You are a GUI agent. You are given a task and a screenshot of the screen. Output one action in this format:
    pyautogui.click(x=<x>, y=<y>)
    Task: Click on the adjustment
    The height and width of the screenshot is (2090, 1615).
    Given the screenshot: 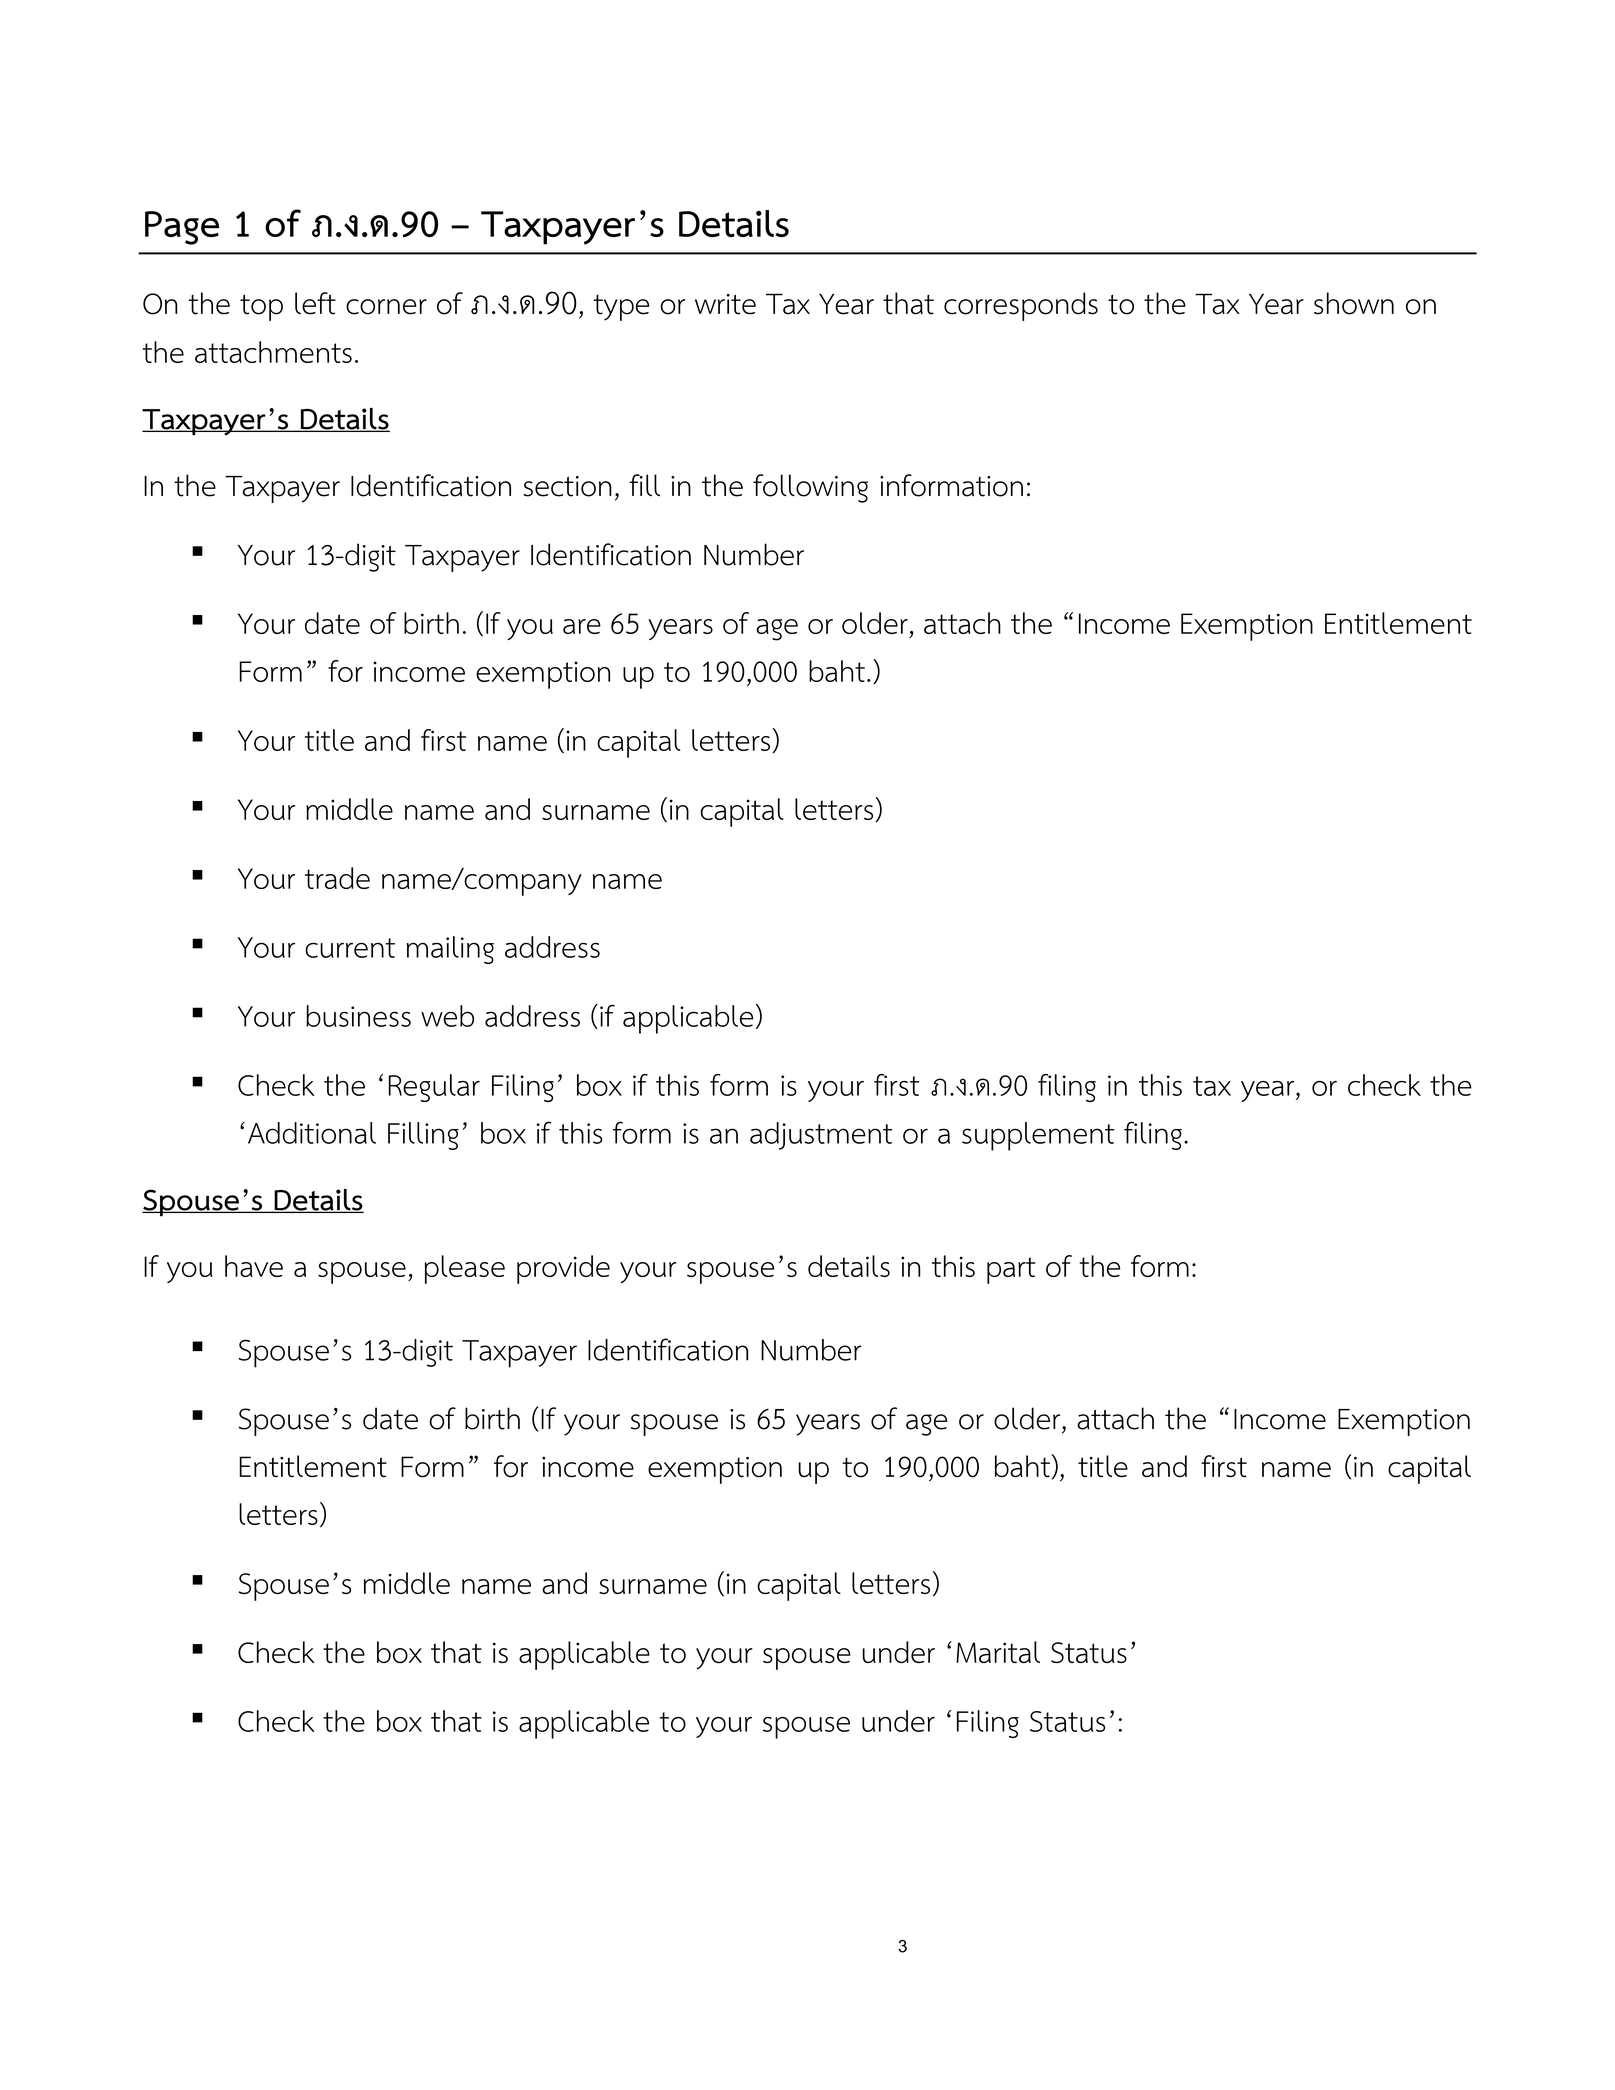 What is the action you would take?
    pyautogui.click(x=821, y=1136)
